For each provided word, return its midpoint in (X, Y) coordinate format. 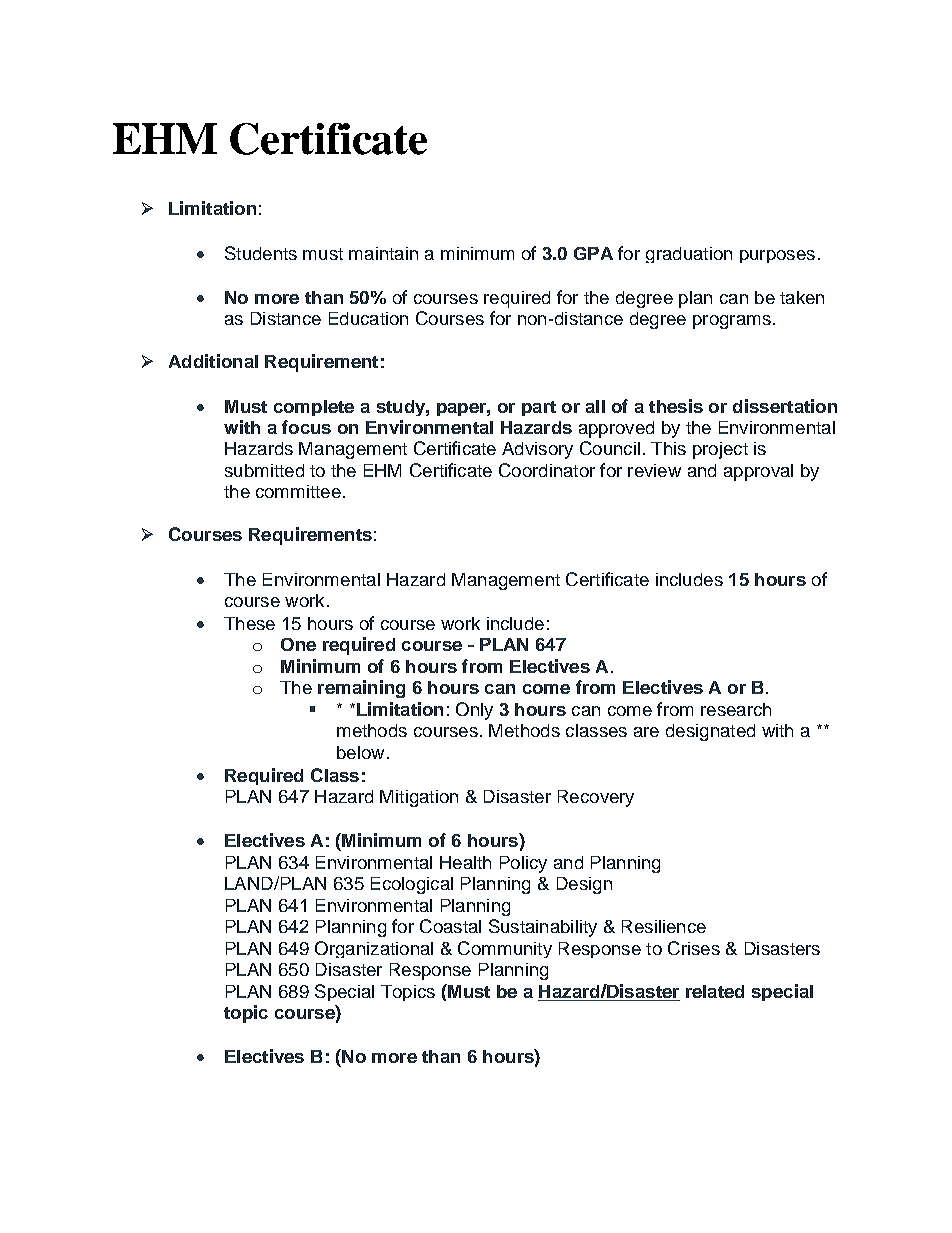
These (249, 623)
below (360, 752)
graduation (689, 255)
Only (474, 711)
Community (505, 949)
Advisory (537, 450)
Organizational (374, 949)
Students (261, 253)
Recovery (596, 798)
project (720, 450)
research (736, 709)
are (646, 732)
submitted (264, 470)
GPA (593, 253)
